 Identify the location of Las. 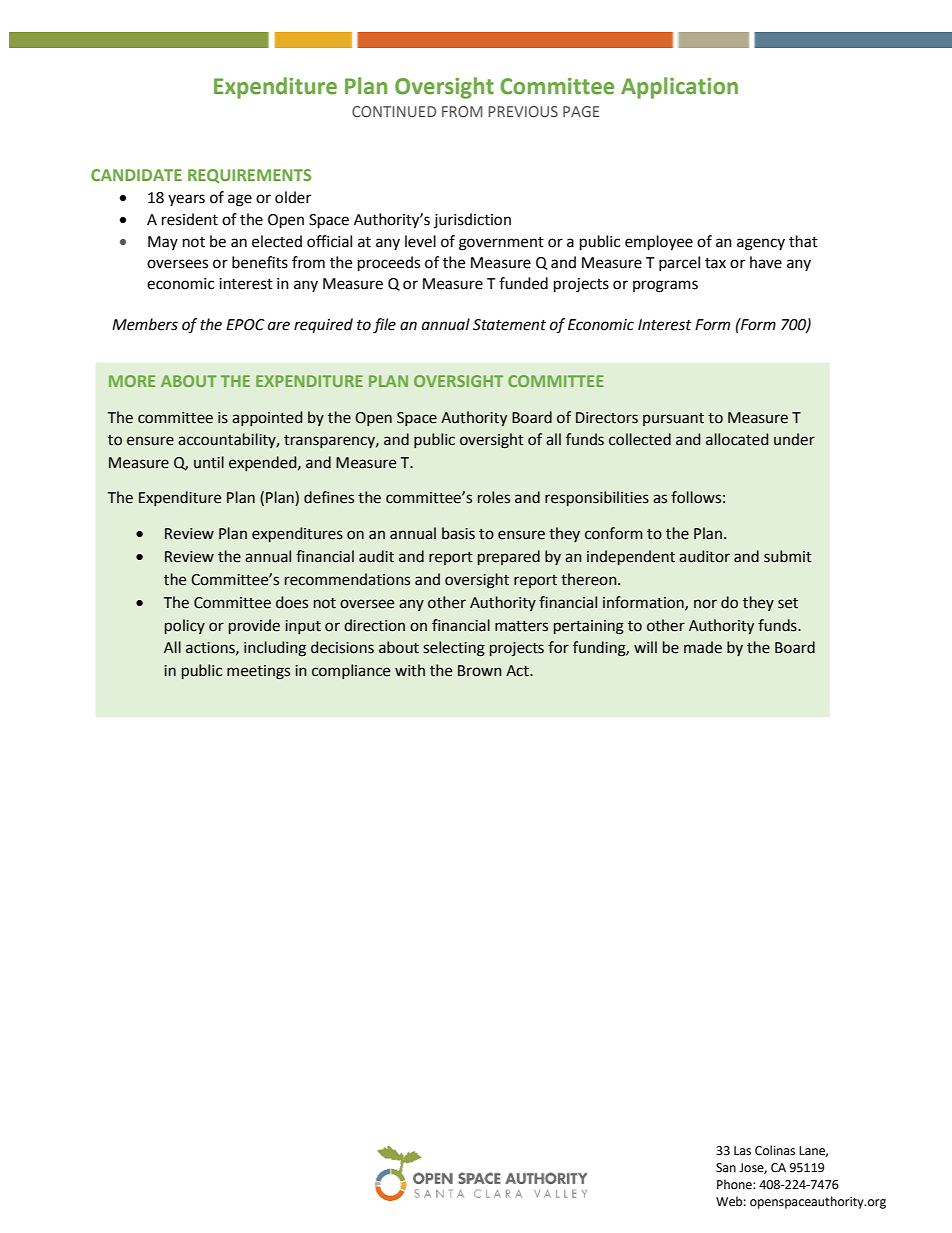
(742, 1151).
